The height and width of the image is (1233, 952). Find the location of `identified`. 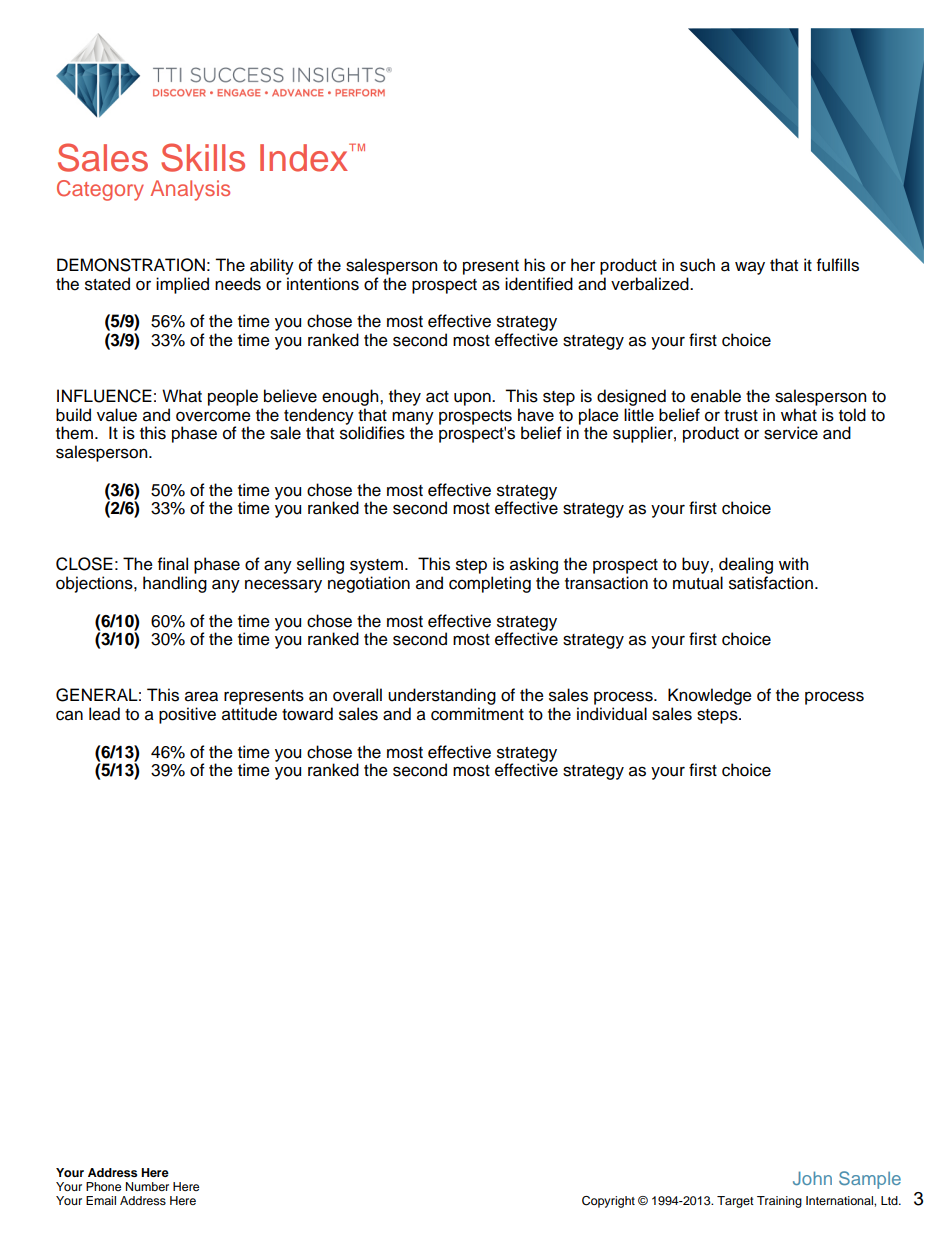

identified is located at coordinates (539, 284).
